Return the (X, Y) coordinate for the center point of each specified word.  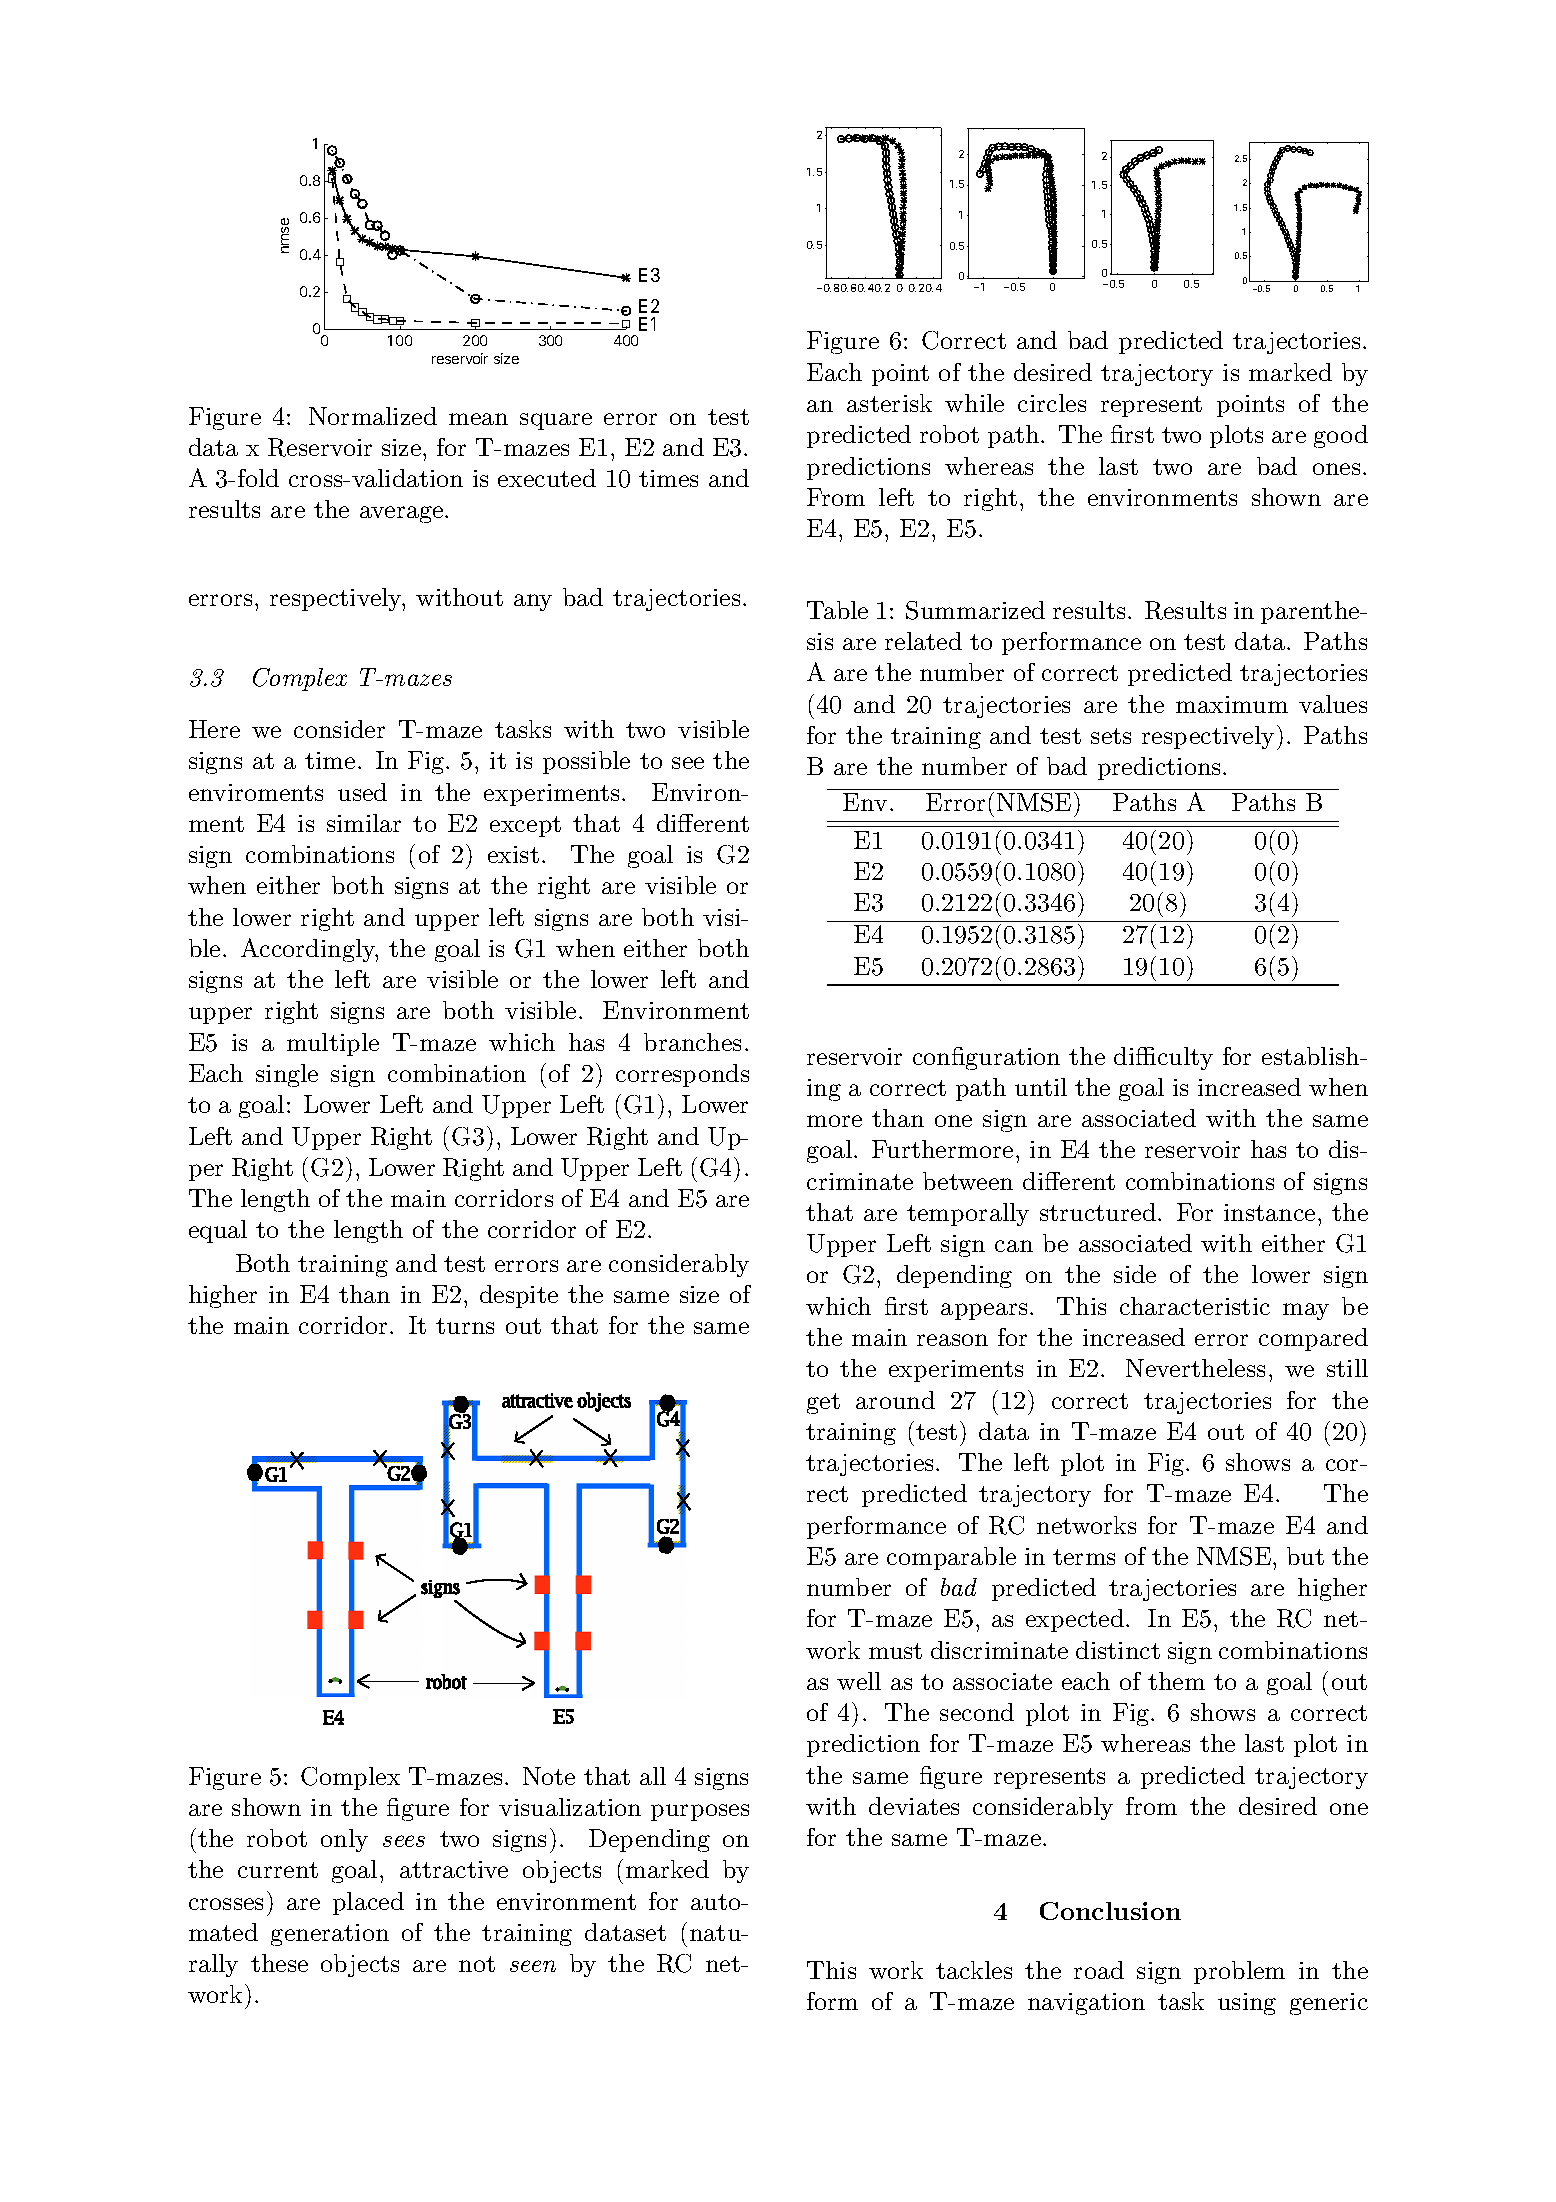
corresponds (682, 1075)
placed (368, 1903)
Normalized (373, 416)
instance (1269, 1212)
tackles (974, 1970)
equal (218, 1231)
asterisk (889, 403)
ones (1336, 469)
